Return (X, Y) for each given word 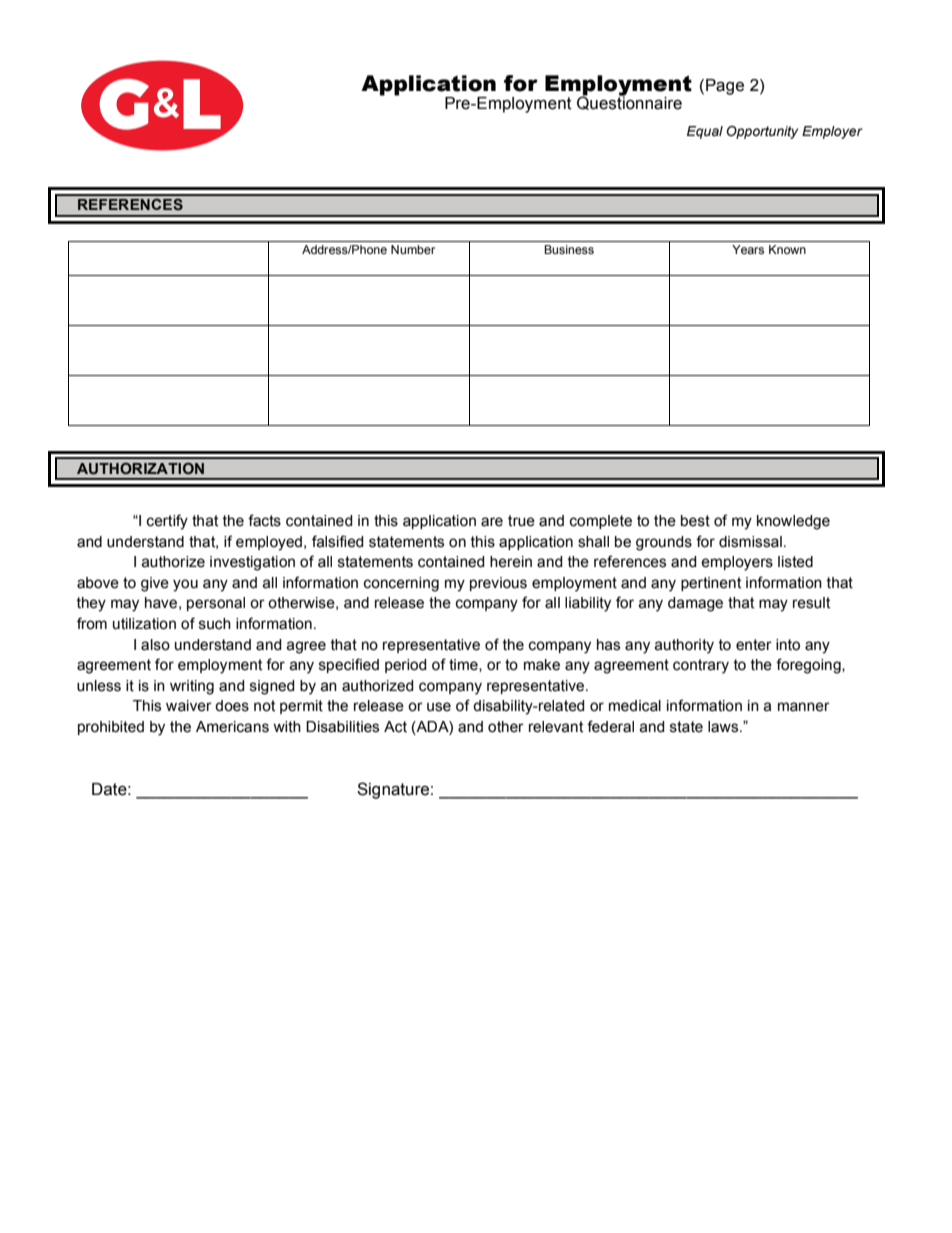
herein (511, 562)
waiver (189, 706)
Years (748, 249)
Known (787, 249)
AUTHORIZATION (140, 468)
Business (569, 249)
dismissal (750, 542)
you (185, 585)
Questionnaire (629, 102)
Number (413, 249)
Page (725, 87)
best (695, 521)
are (492, 522)
